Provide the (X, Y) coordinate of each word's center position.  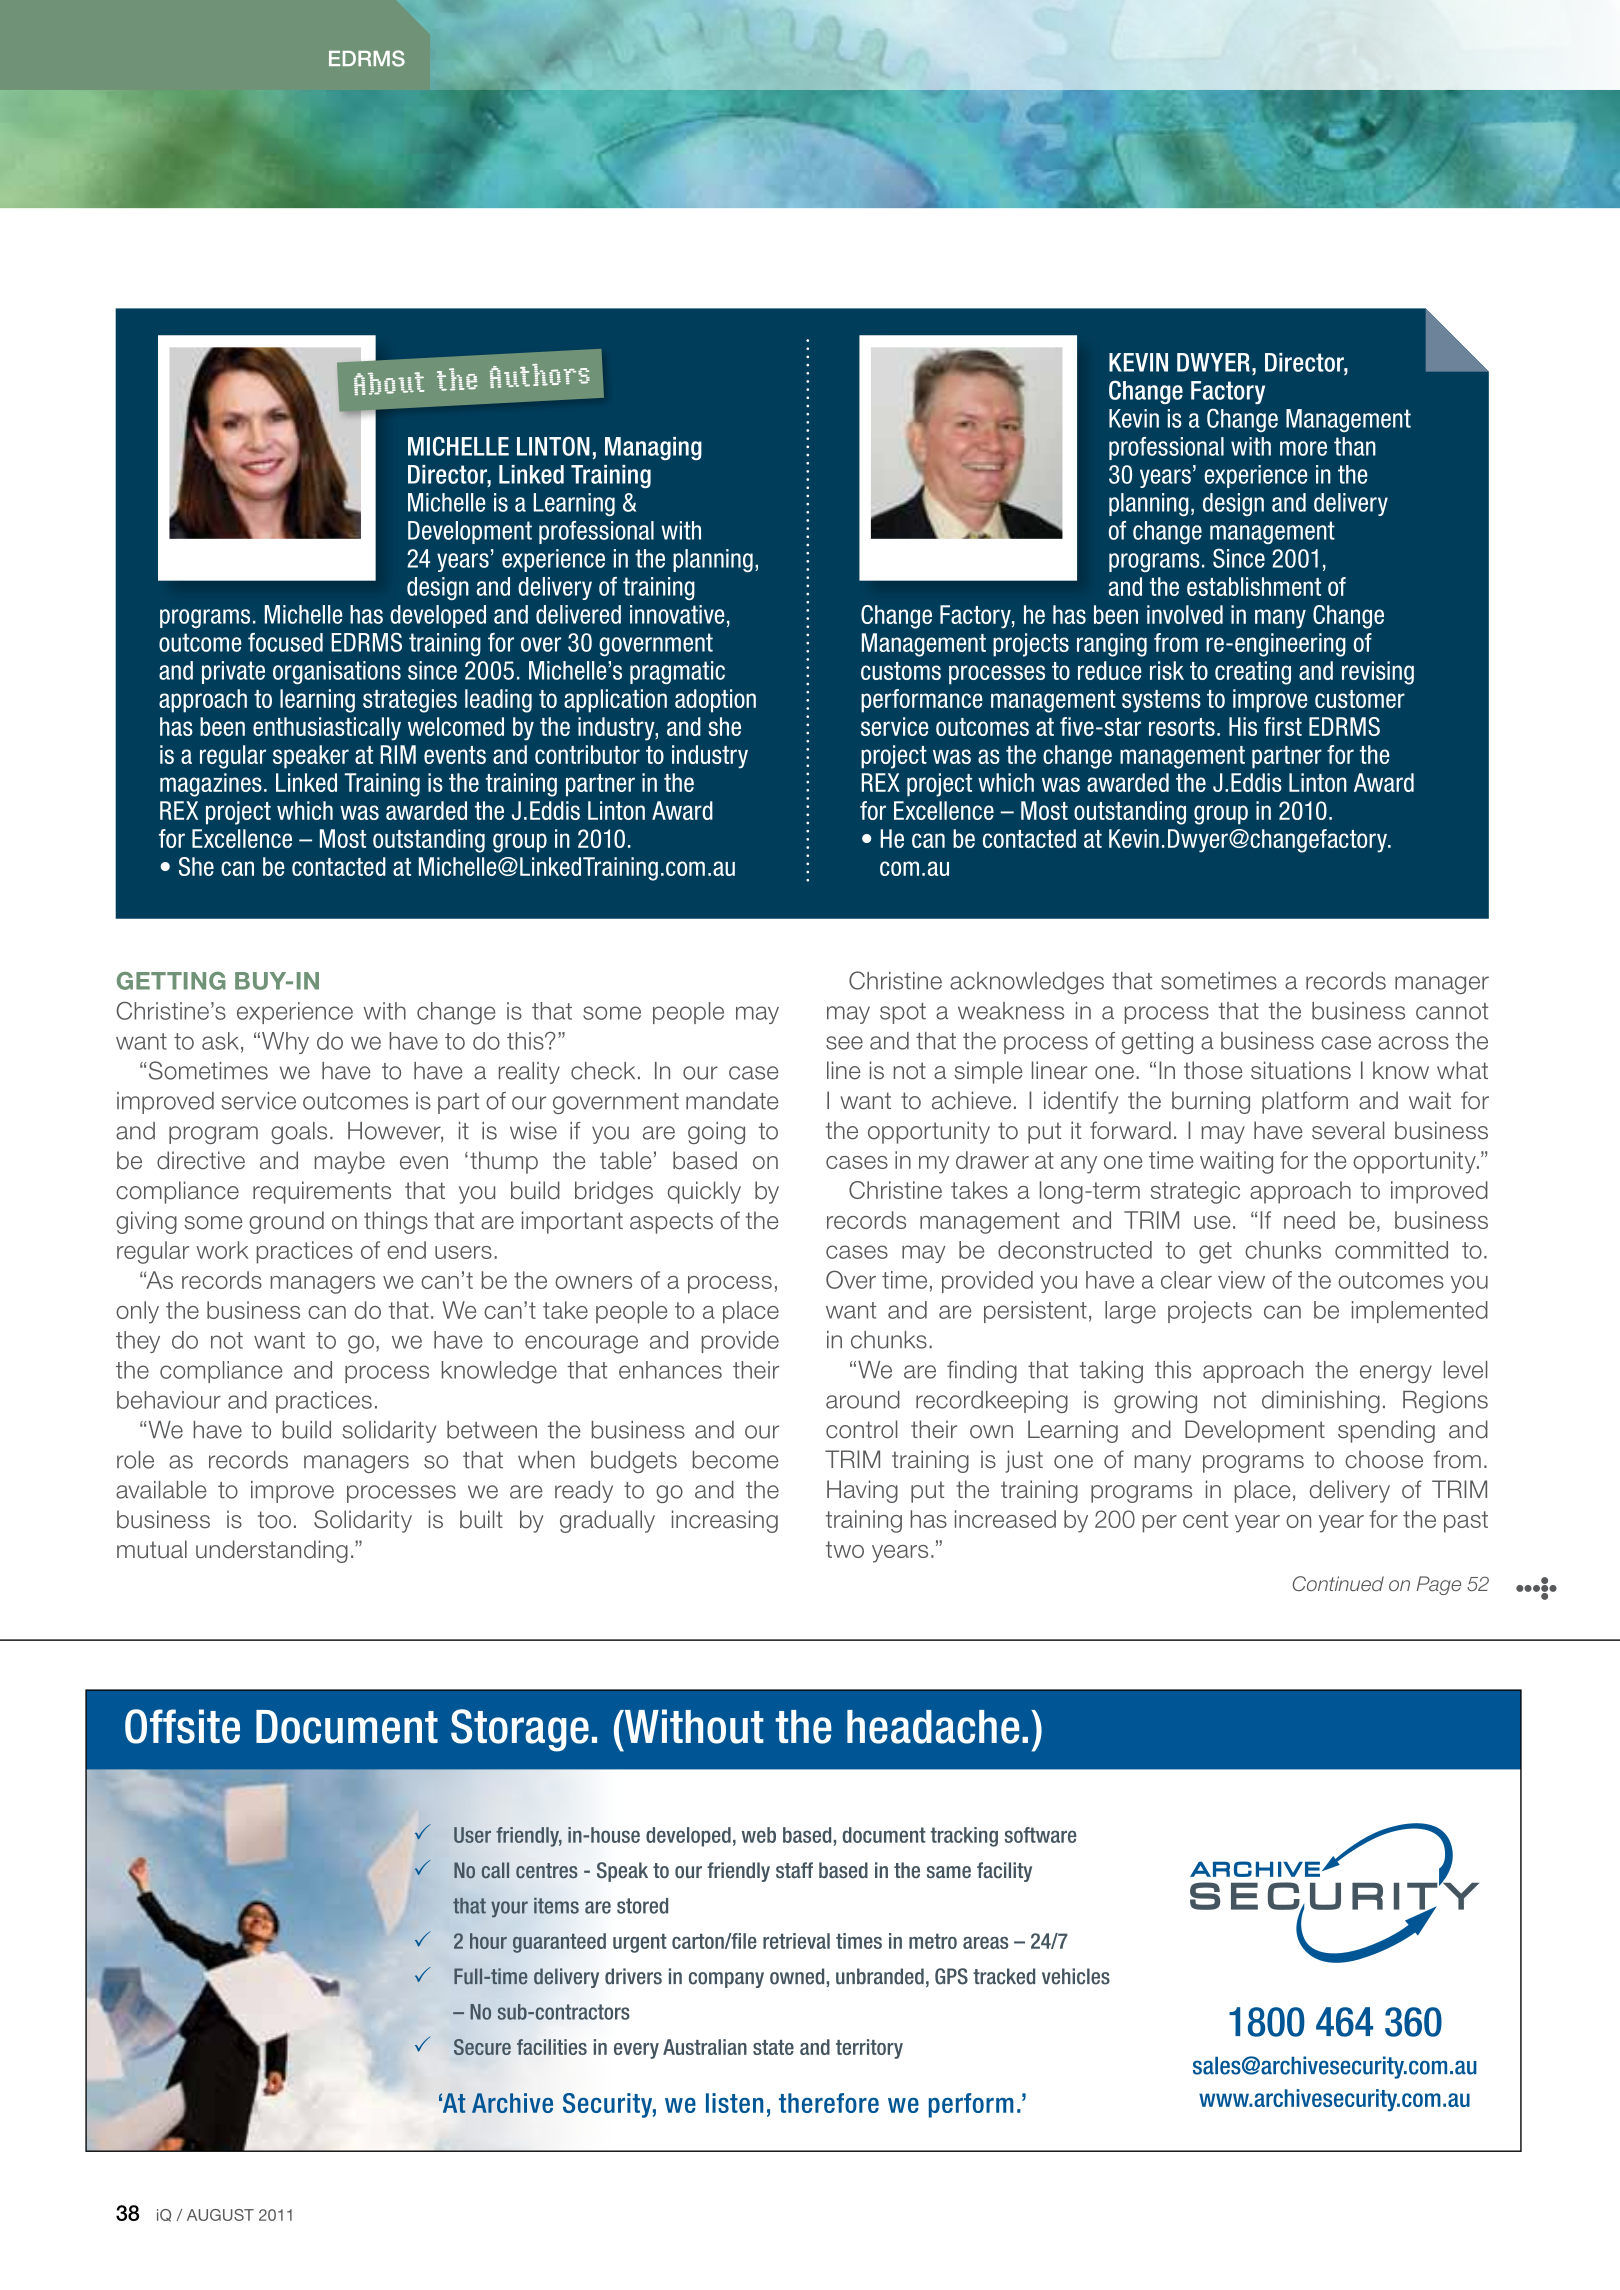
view (1241, 1280)
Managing (653, 448)
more (1303, 448)
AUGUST (220, 2215)
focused (285, 642)
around (863, 1400)
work (222, 1250)
